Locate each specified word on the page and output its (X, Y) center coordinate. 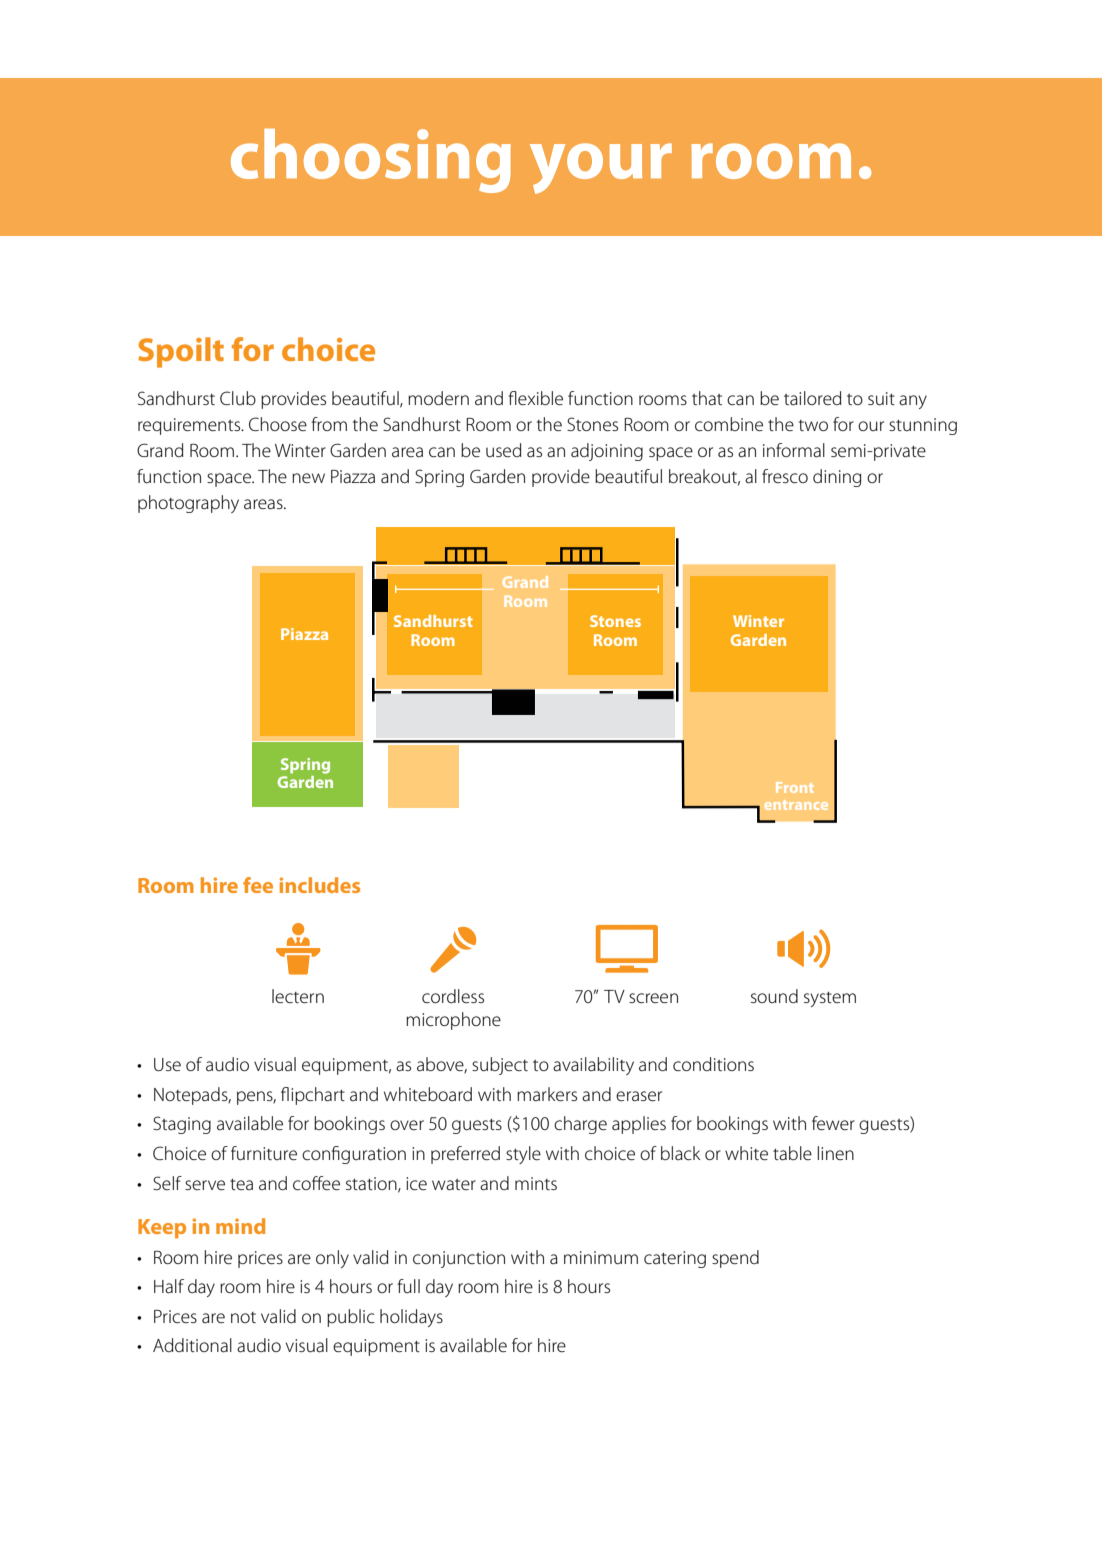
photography (188, 504)
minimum (601, 1257)
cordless (453, 996)
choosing (371, 161)
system (830, 999)
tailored (813, 398)
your (601, 168)
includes (320, 885)
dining (837, 478)
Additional (192, 1345)
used (504, 450)
